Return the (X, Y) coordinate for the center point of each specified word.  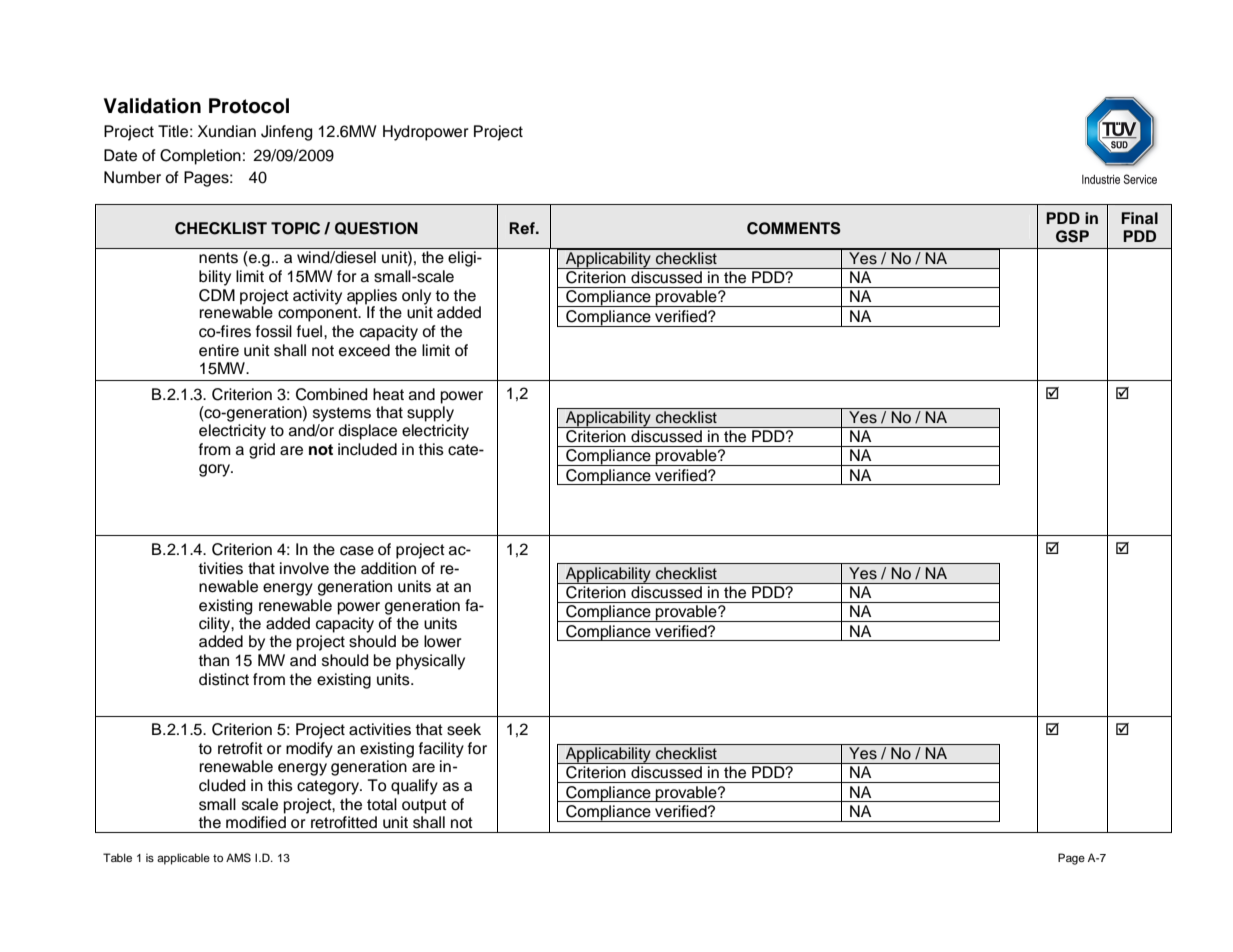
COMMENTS (794, 228)
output (424, 806)
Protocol (249, 106)
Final (1139, 218)
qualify (414, 787)
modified (256, 821)
